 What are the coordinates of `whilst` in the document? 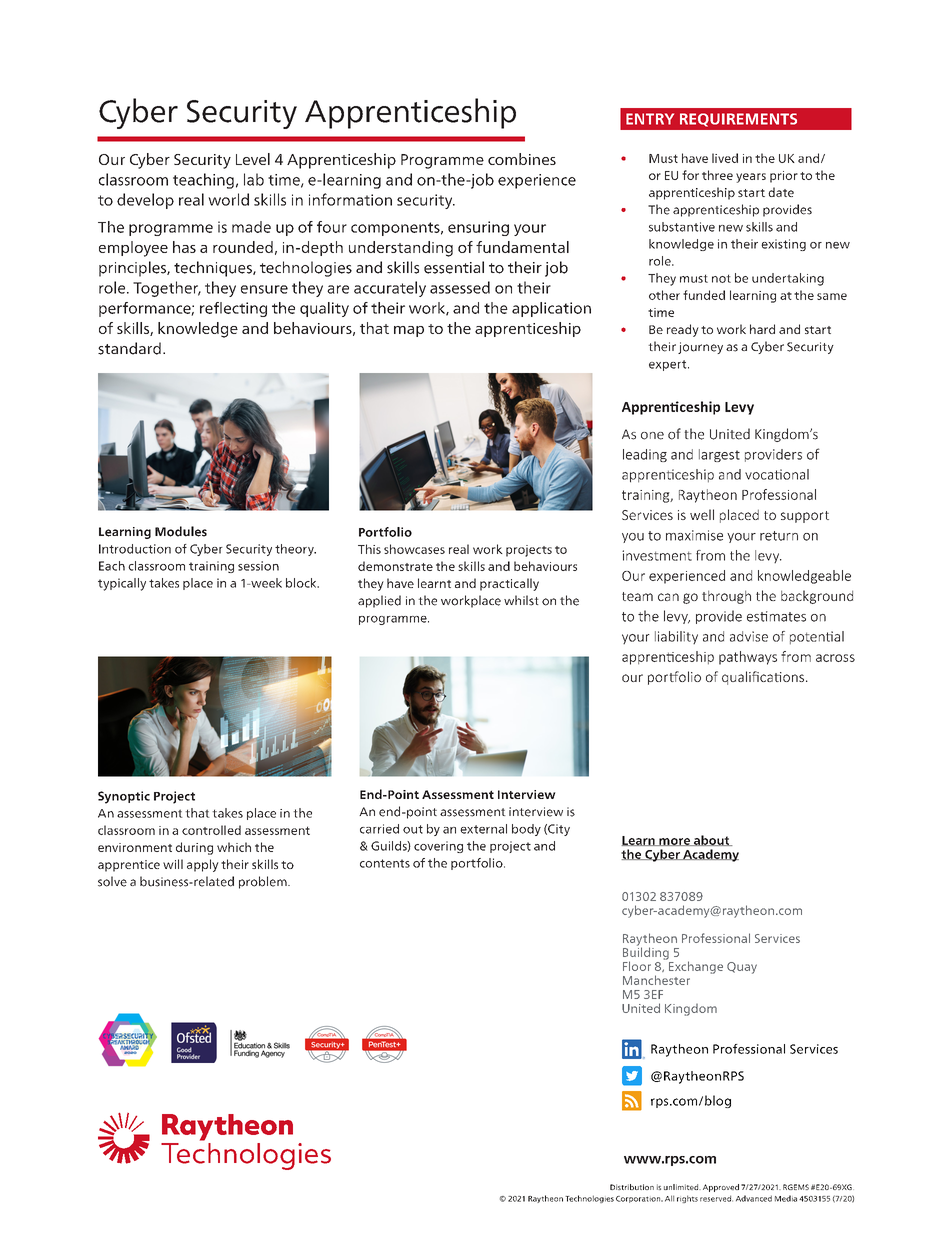 It's located at (521, 600).
